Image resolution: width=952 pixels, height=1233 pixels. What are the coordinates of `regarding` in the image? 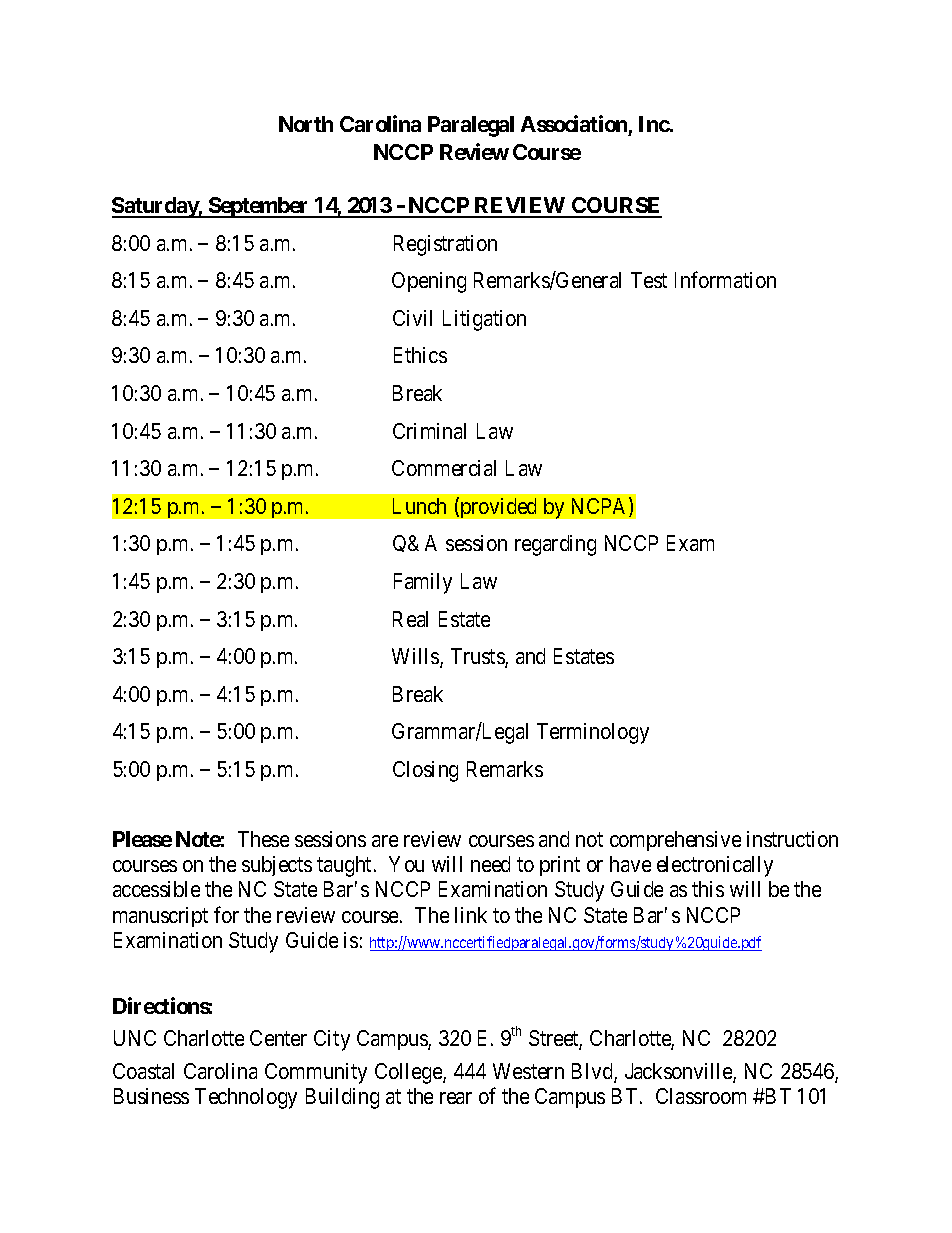 It's located at (555, 545).
